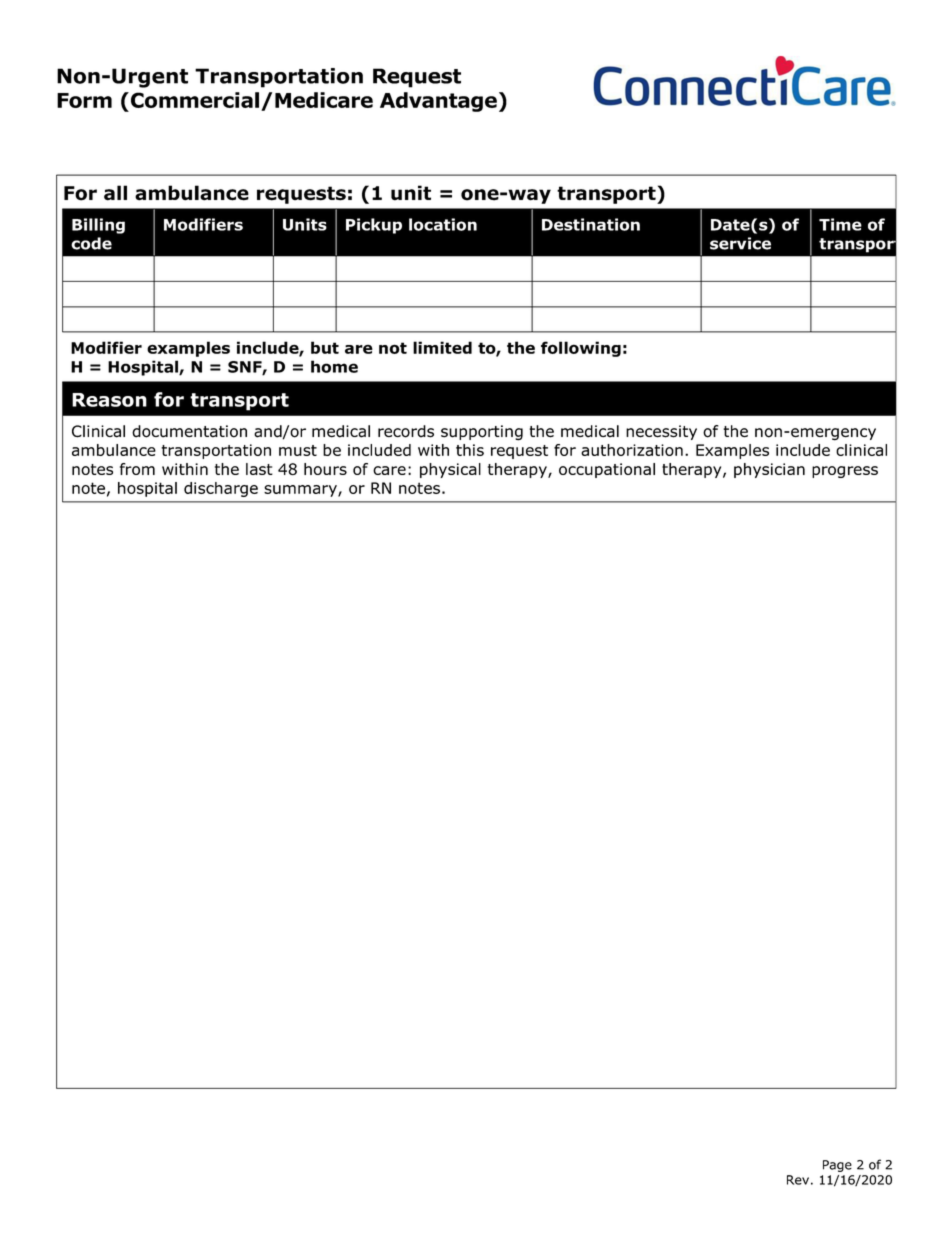  Describe the element at coordinates (438, 102) in the screenshot. I see `Advantage` at that location.
